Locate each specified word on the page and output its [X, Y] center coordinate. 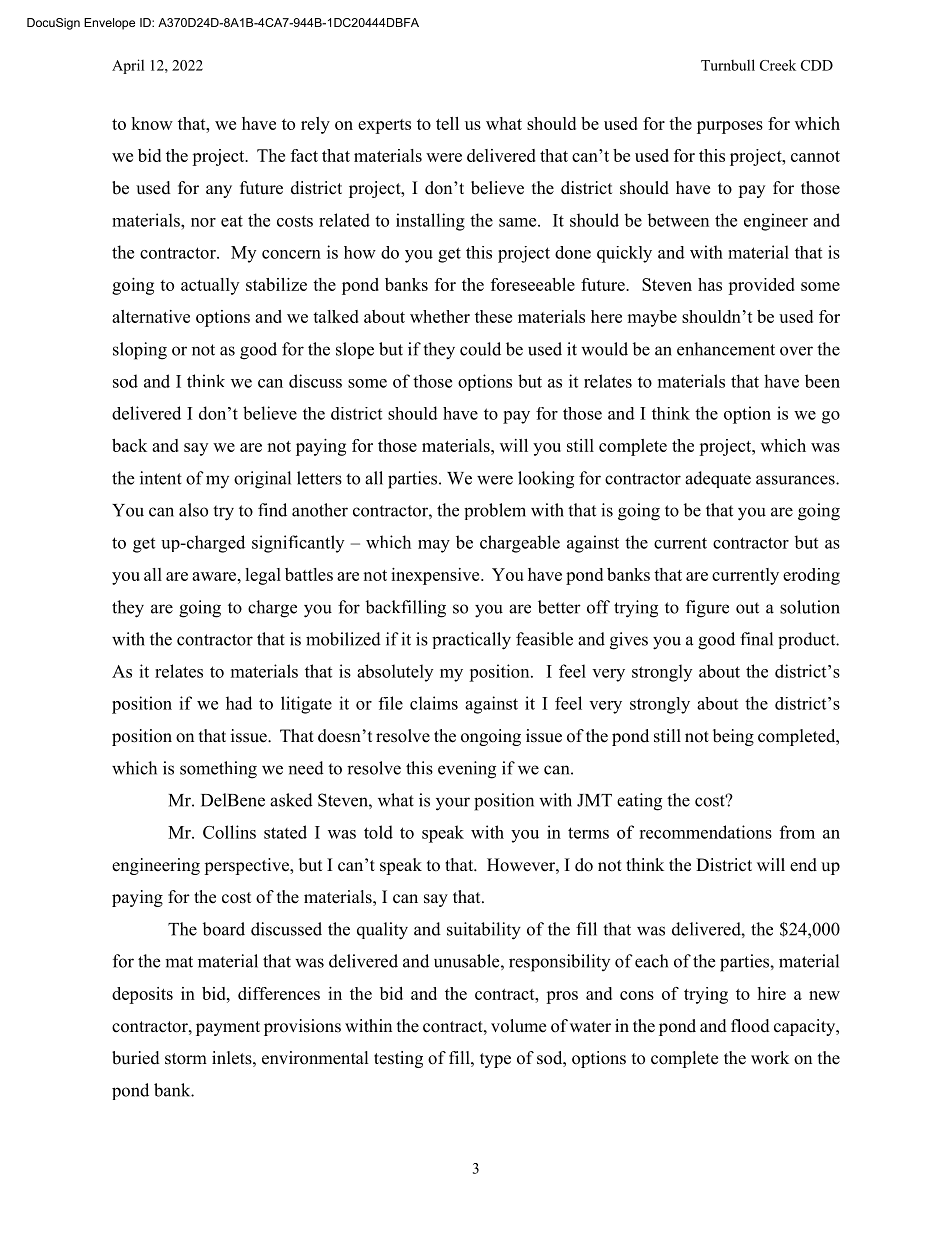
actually [210, 286]
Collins [229, 832]
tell [447, 123]
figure [707, 609]
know [152, 123]
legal [263, 576]
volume [518, 1026]
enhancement [726, 349]
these [493, 316]
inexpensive [436, 576]
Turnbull [728, 65]
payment [228, 1028]
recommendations [705, 832]
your [453, 804]
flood [750, 1026]
